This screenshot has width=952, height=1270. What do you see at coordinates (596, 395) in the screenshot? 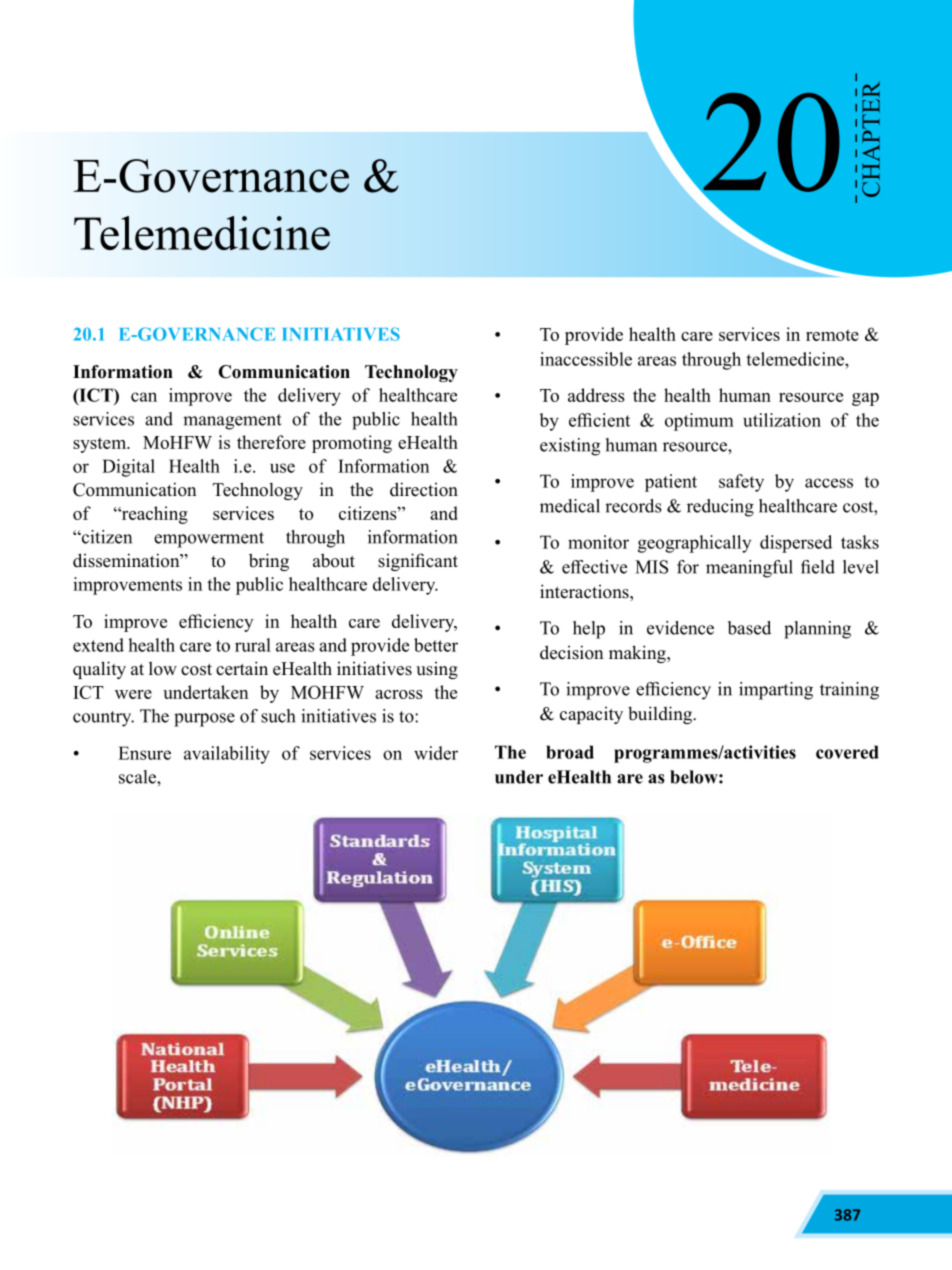
I see `address` at bounding box center [596, 395].
